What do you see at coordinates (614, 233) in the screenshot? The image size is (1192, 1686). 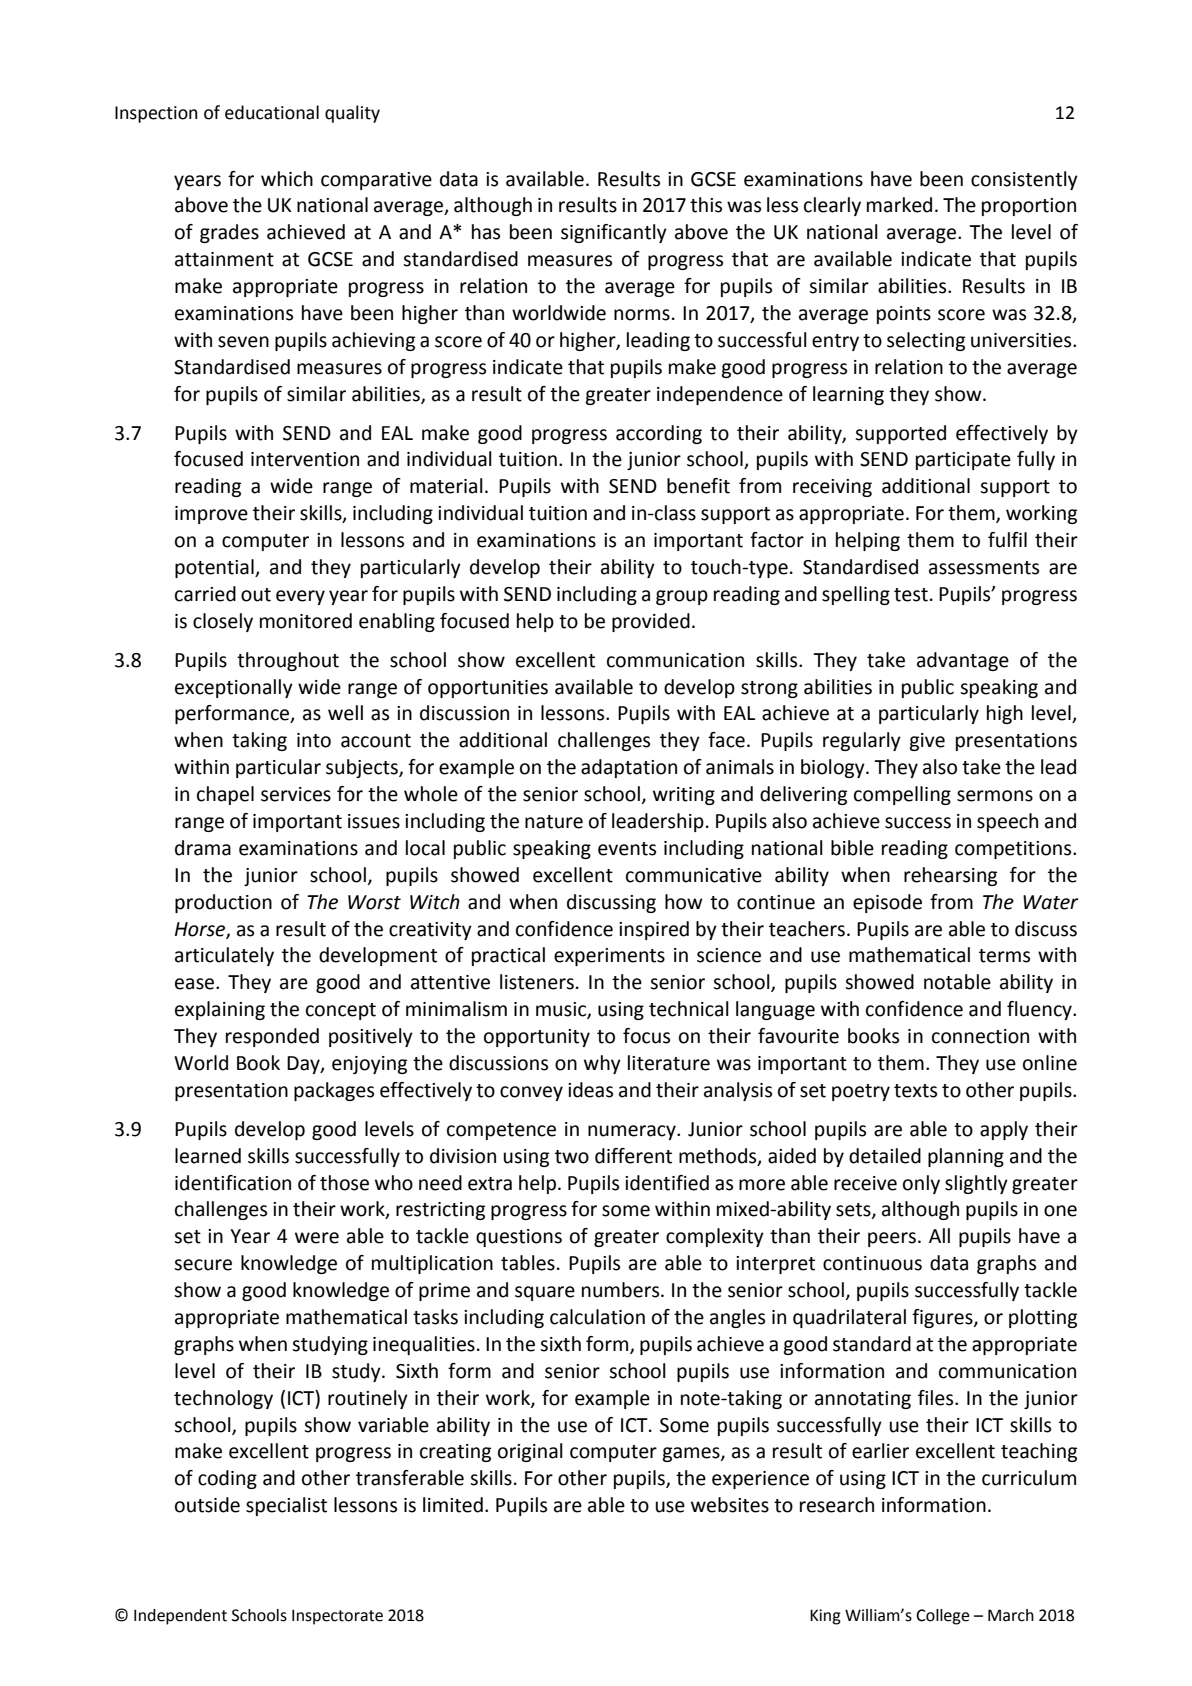 I see `significantly` at bounding box center [614, 233].
